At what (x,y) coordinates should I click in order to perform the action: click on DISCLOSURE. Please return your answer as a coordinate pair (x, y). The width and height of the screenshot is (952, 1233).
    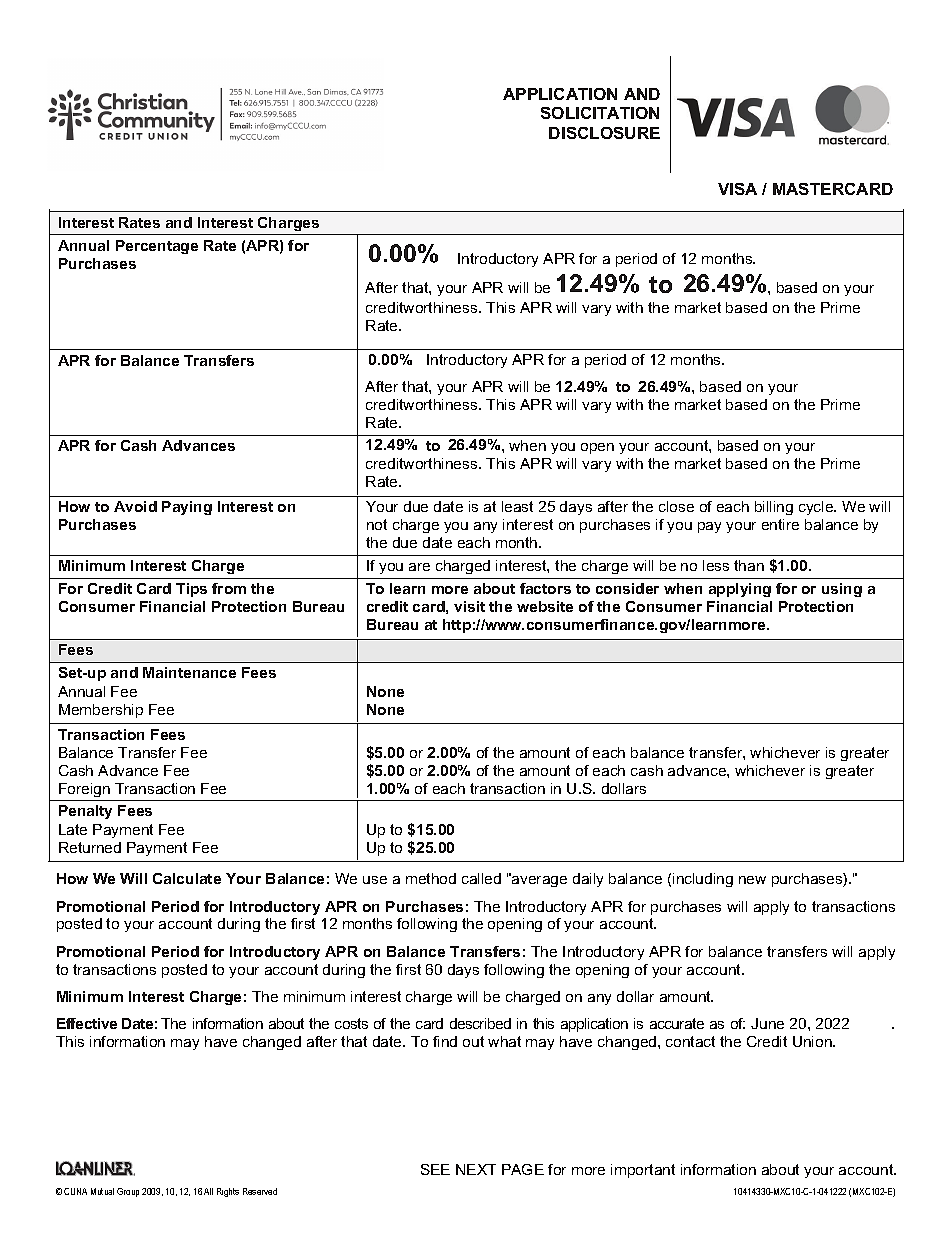
    Looking at the image, I should click on (604, 133).
